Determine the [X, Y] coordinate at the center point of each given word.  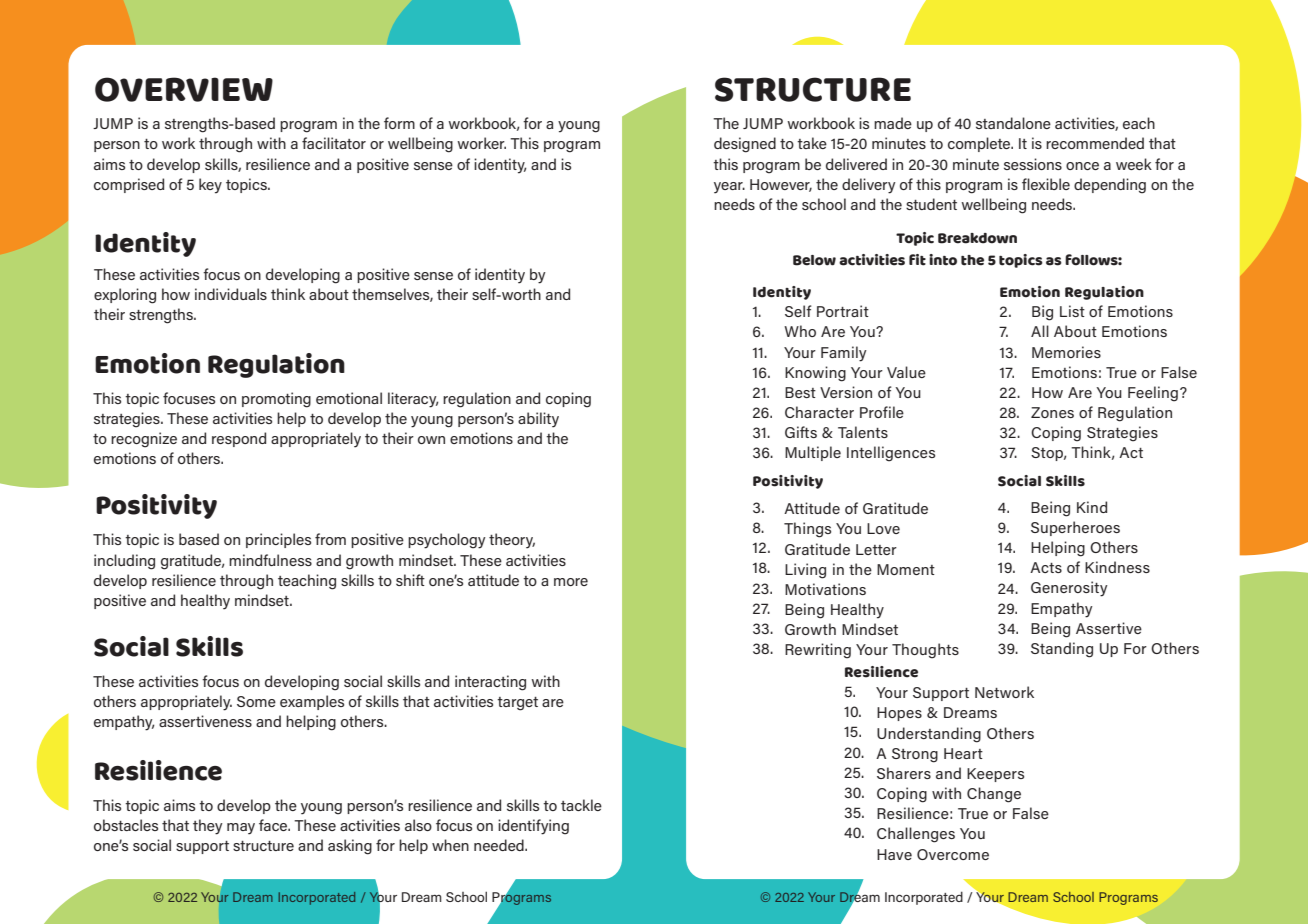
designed [745, 145]
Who [800, 331]
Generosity [1069, 589]
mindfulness [270, 560]
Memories [1066, 352]
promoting [276, 400]
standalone [1013, 123]
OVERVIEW [184, 89]
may [241, 829]
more [571, 582]
